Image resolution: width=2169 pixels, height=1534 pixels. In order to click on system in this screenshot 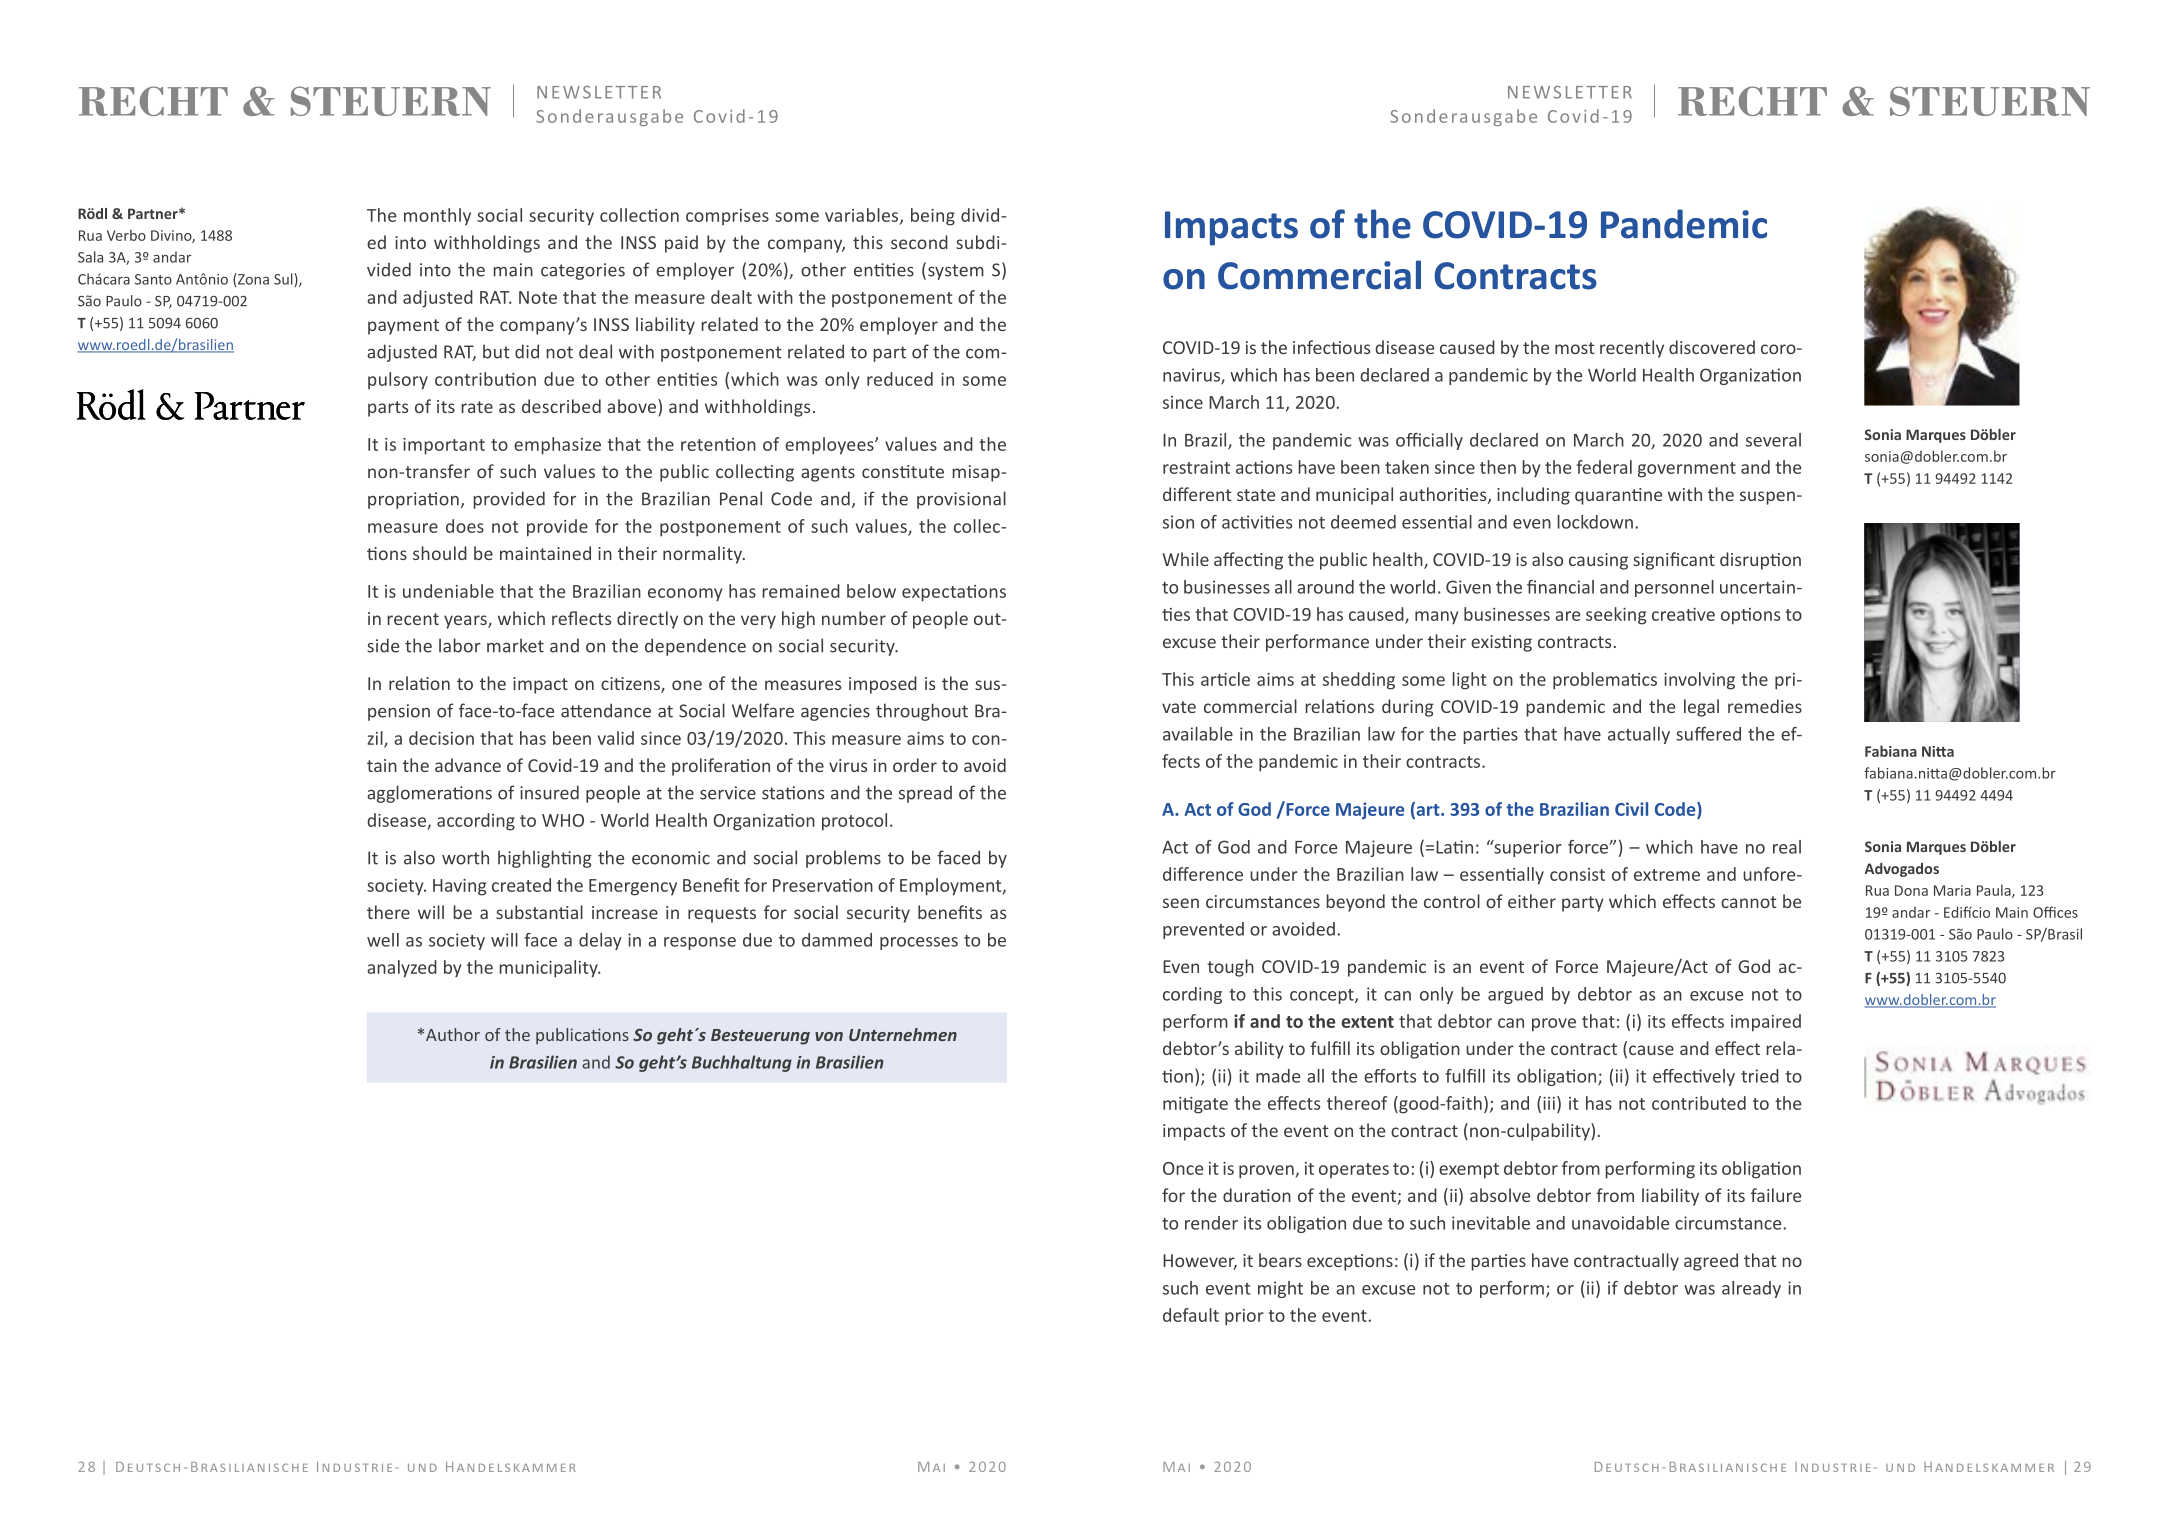, I will do `click(956, 272)`.
